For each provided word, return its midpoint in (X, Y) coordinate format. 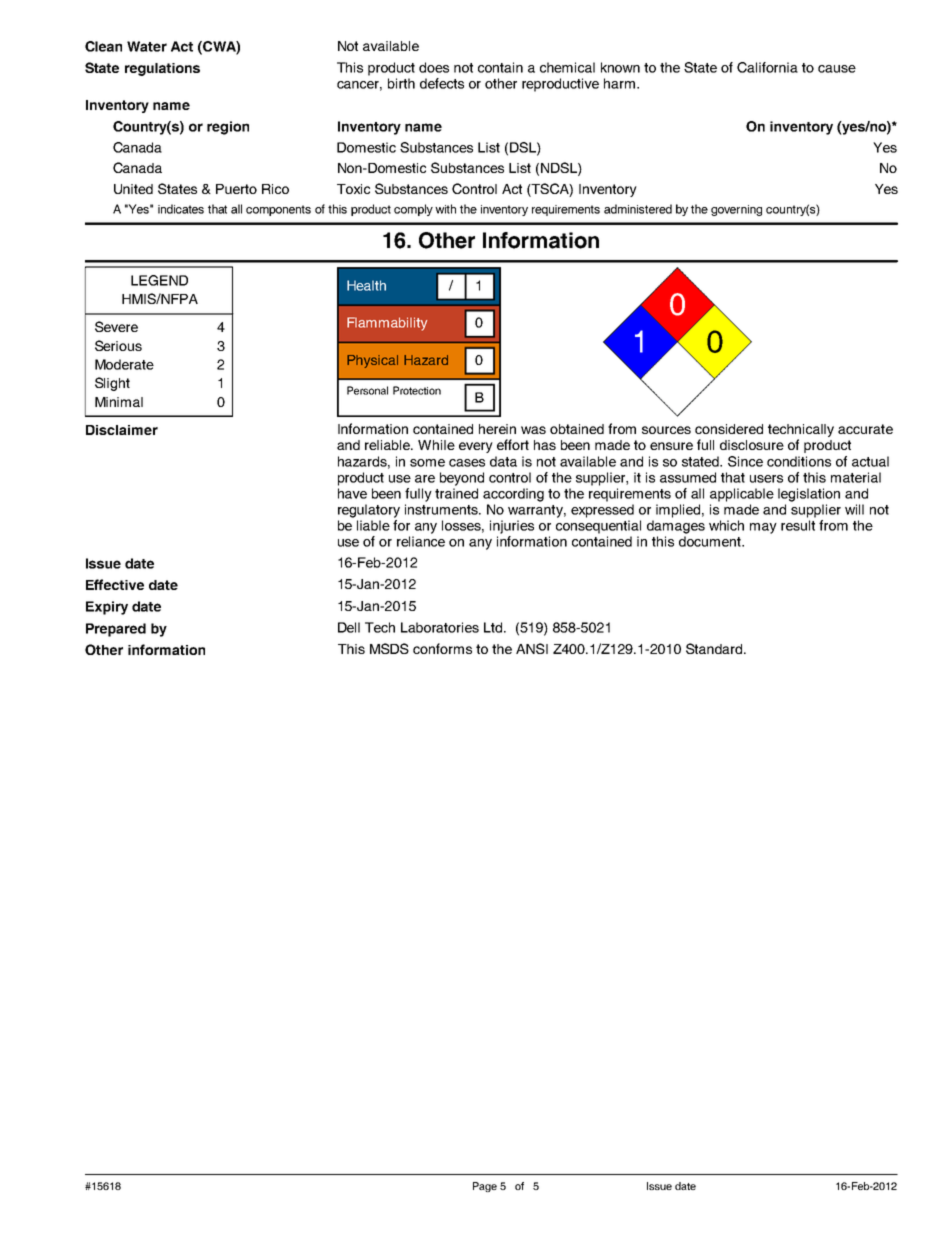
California (767, 67)
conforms (442, 648)
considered (729, 429)
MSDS (389, 648)
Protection (417, 390)
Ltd (494, 627)
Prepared (116, 630)
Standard (715, 648)
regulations (162, 69)
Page (485, 1187)
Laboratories (440, 627)
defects (442, 83)
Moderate (124, 364)
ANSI (532, 648)
